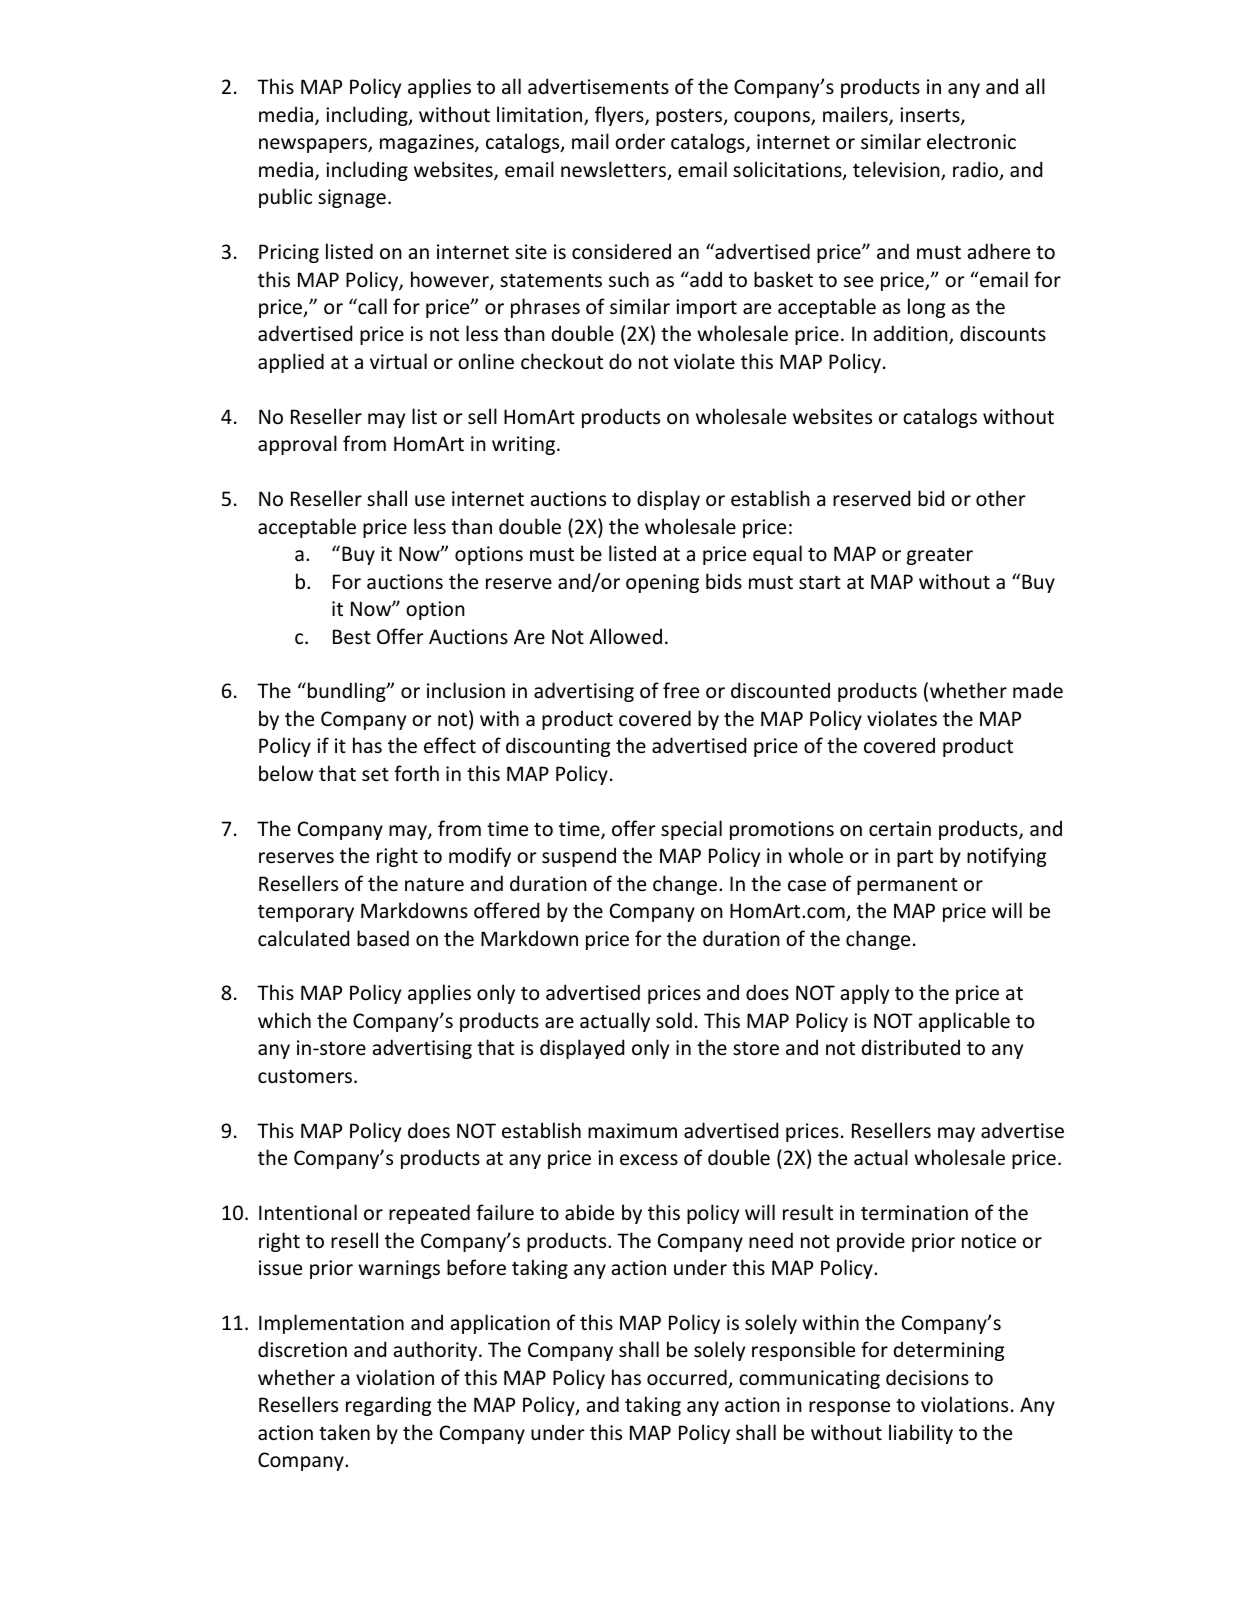 This document has width=1251, height=1619. Describe the element at coordinates (375, 775) in the document. I see `set` at that location.
